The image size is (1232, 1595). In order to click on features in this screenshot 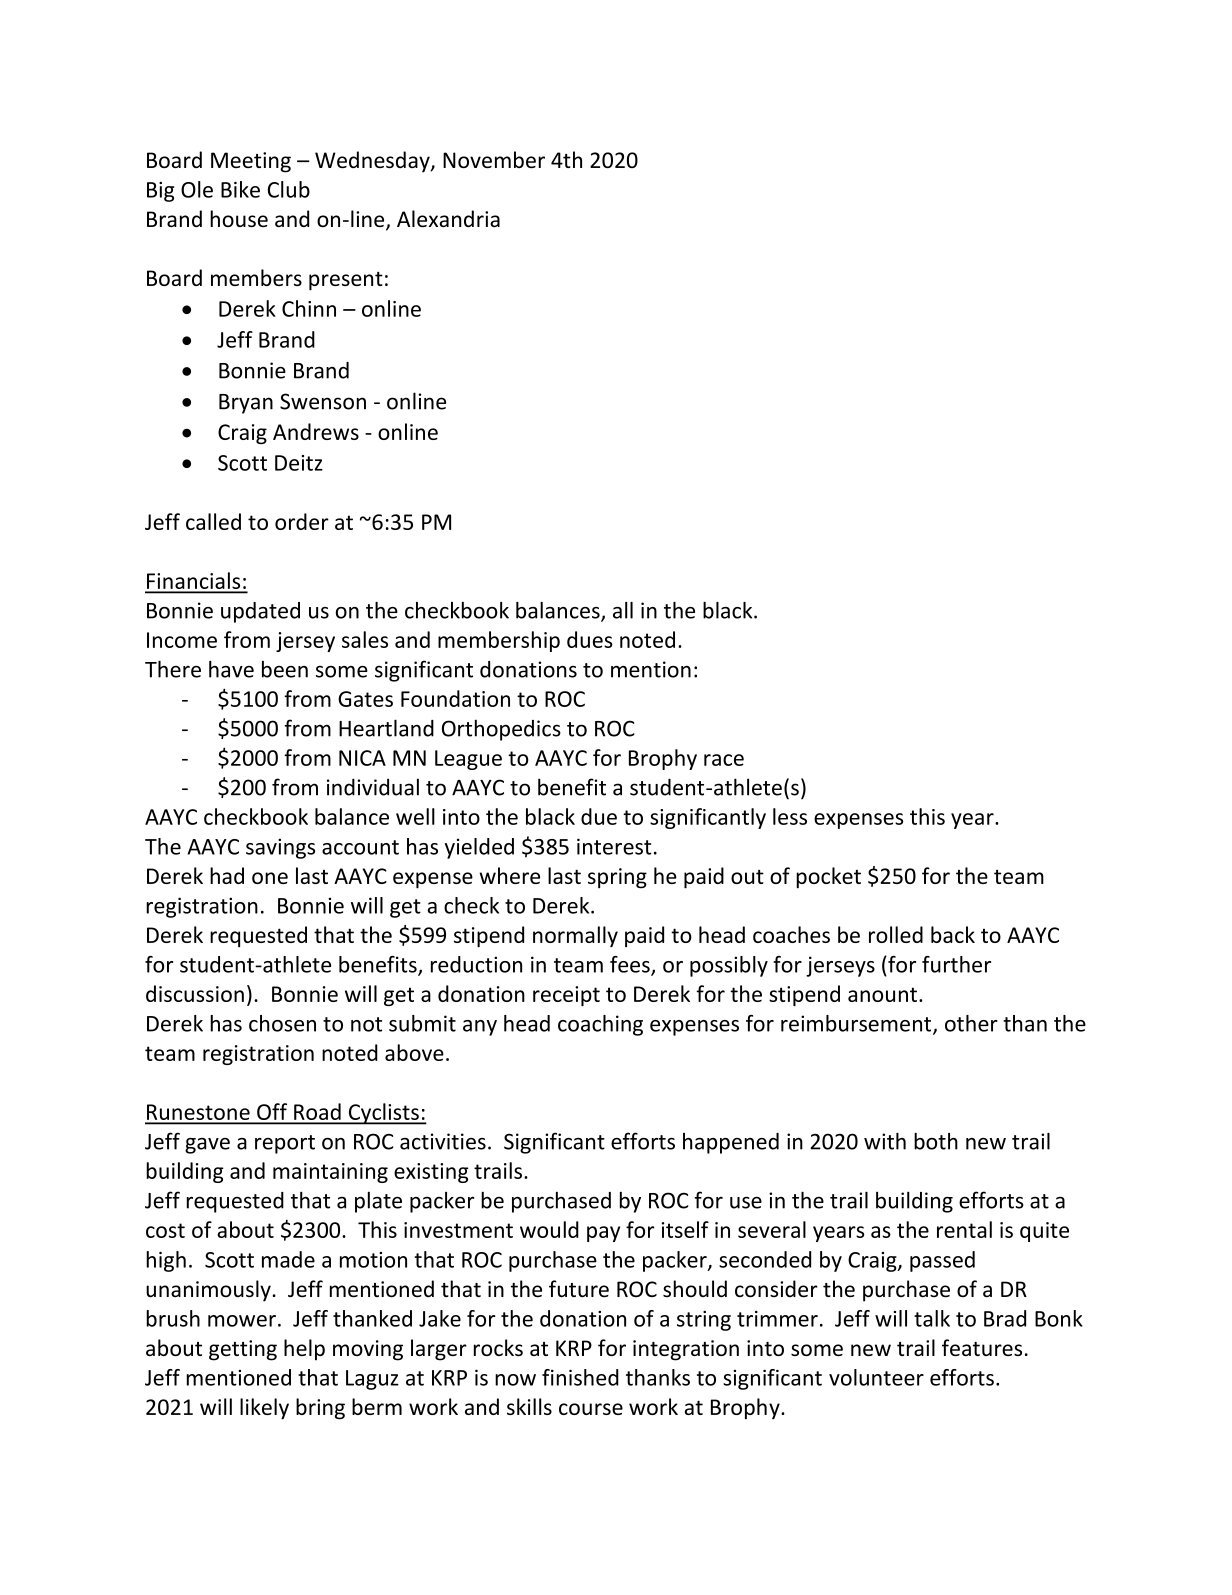, I will do `click(982, 1347)`.
